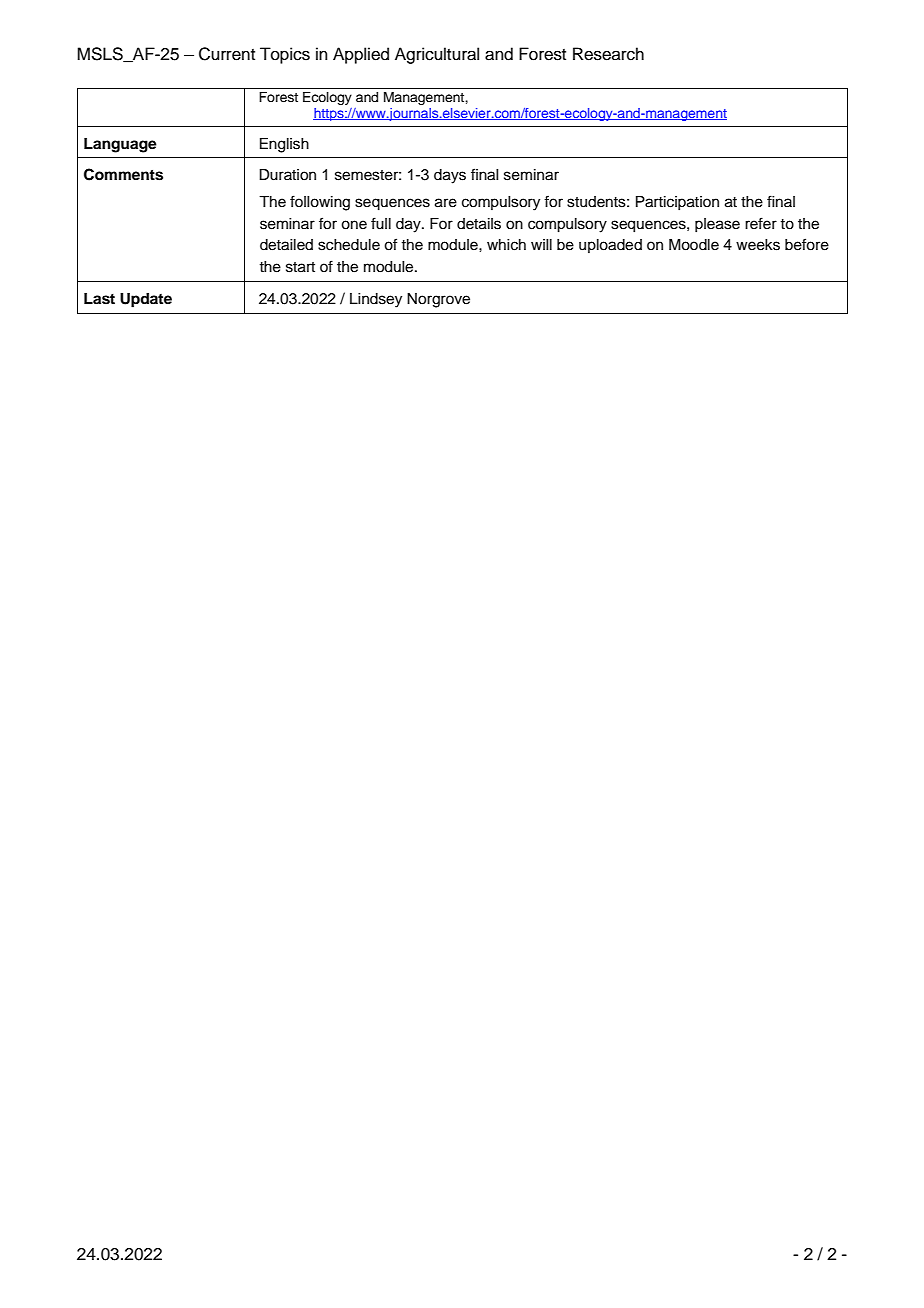  I want to click on Language, so click(120, 145).
